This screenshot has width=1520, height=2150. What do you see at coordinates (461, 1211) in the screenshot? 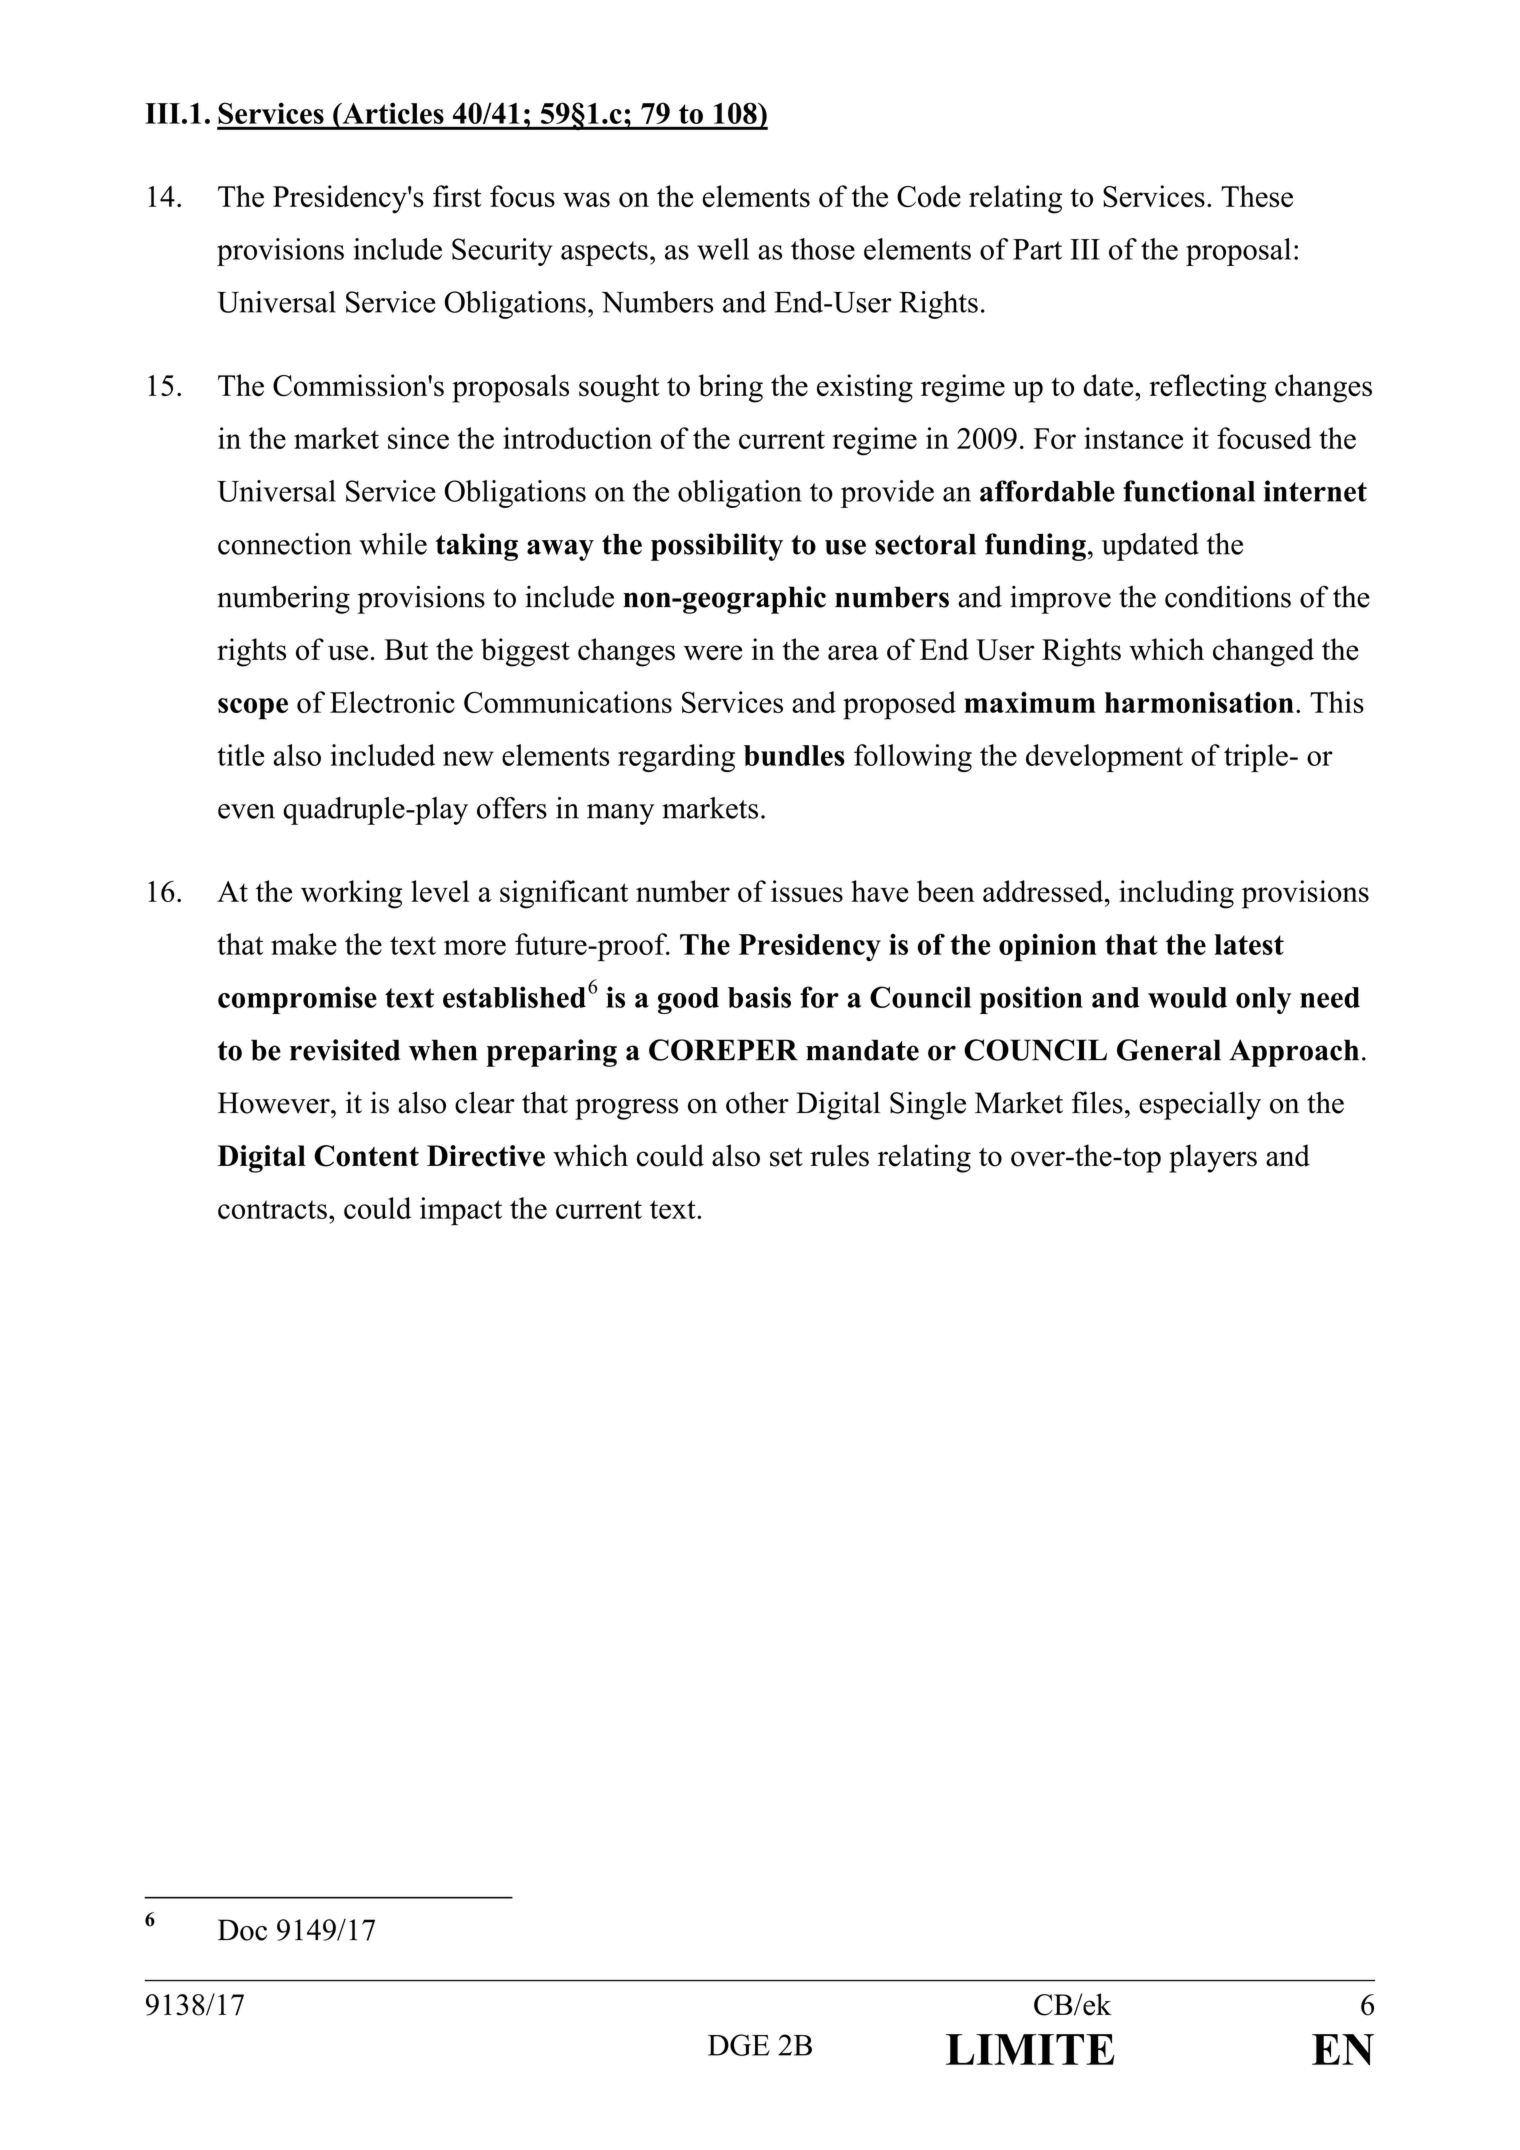
I see `impact` at bounding box center [461, 1211].
